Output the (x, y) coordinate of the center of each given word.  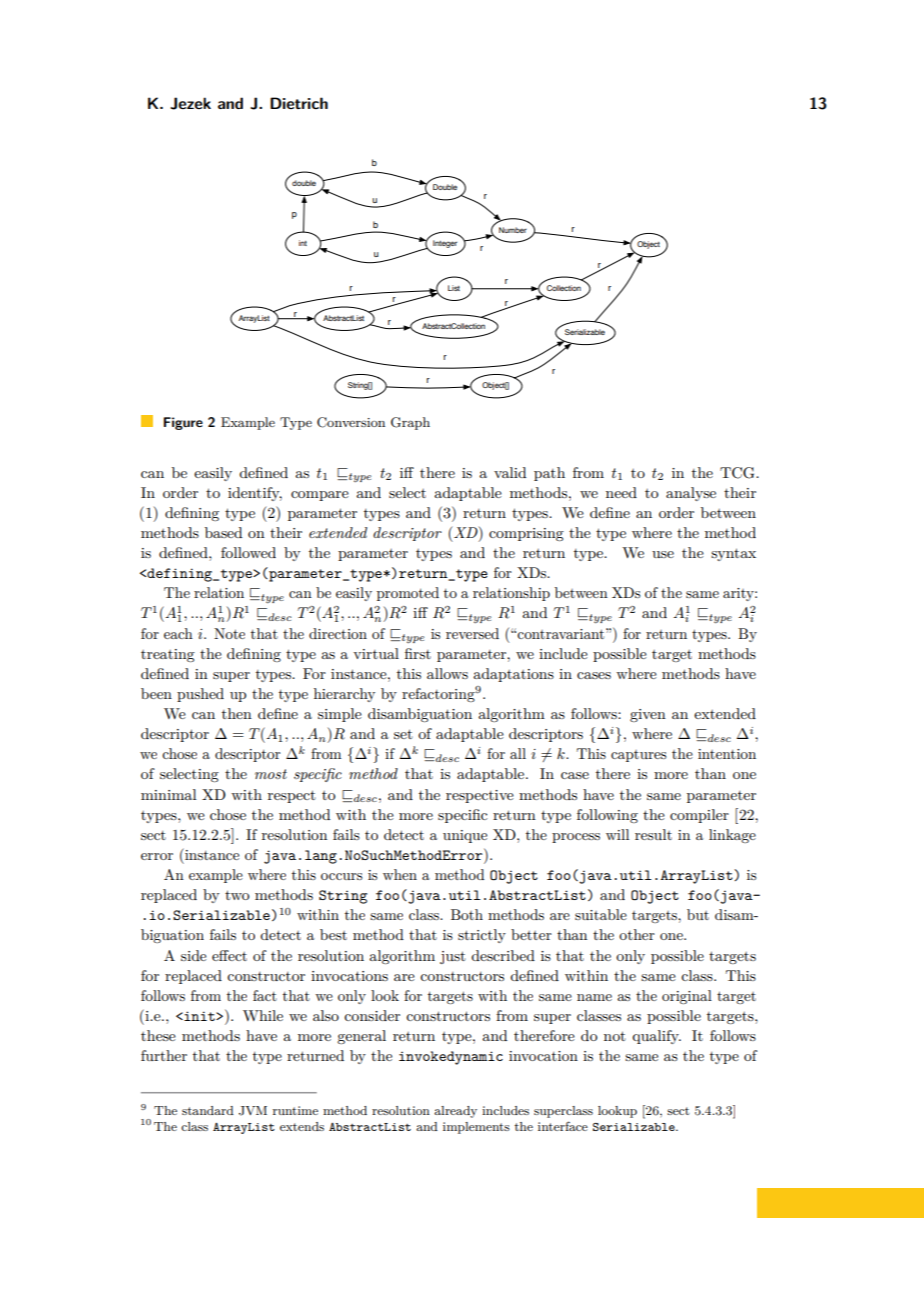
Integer (445, 244)
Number (513, 230)
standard (208, 1110)
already (455, 1112)
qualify (656, 1037)
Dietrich (299, 103)
